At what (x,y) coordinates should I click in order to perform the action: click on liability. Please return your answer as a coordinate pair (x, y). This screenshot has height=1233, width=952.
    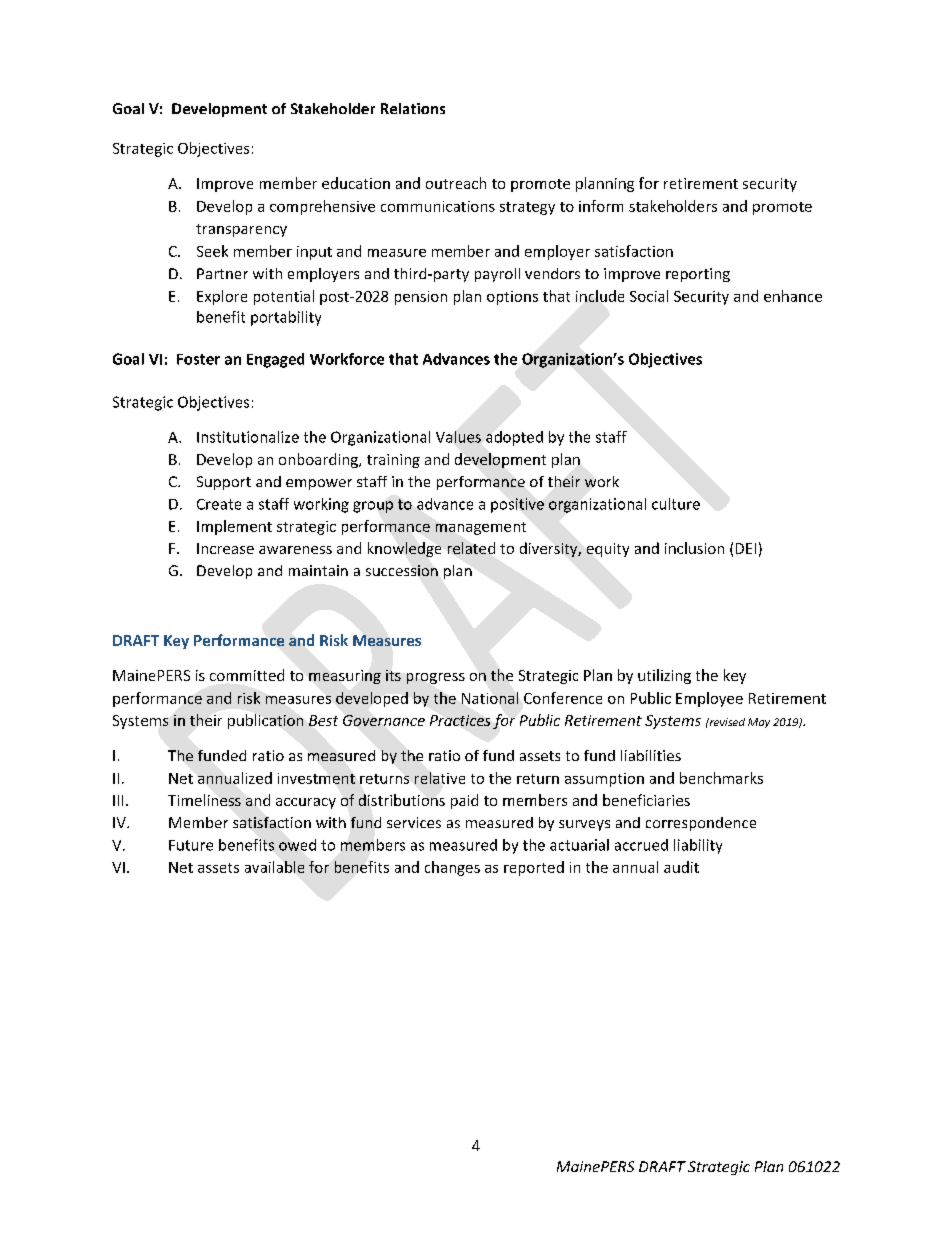
    Looking at the image, I should click on (698, 846).
